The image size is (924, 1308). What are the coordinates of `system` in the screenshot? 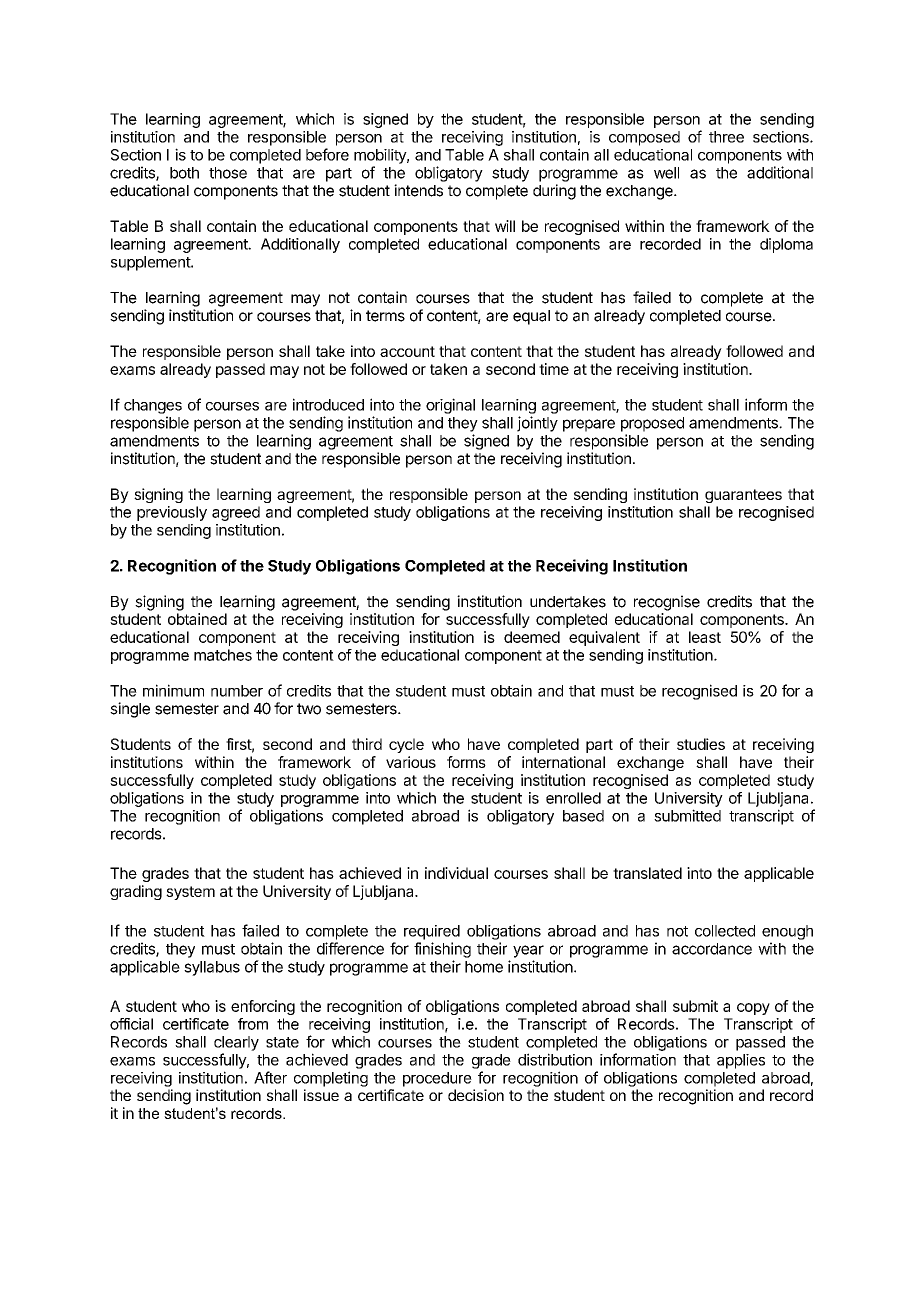 It's located at (190, 893).
